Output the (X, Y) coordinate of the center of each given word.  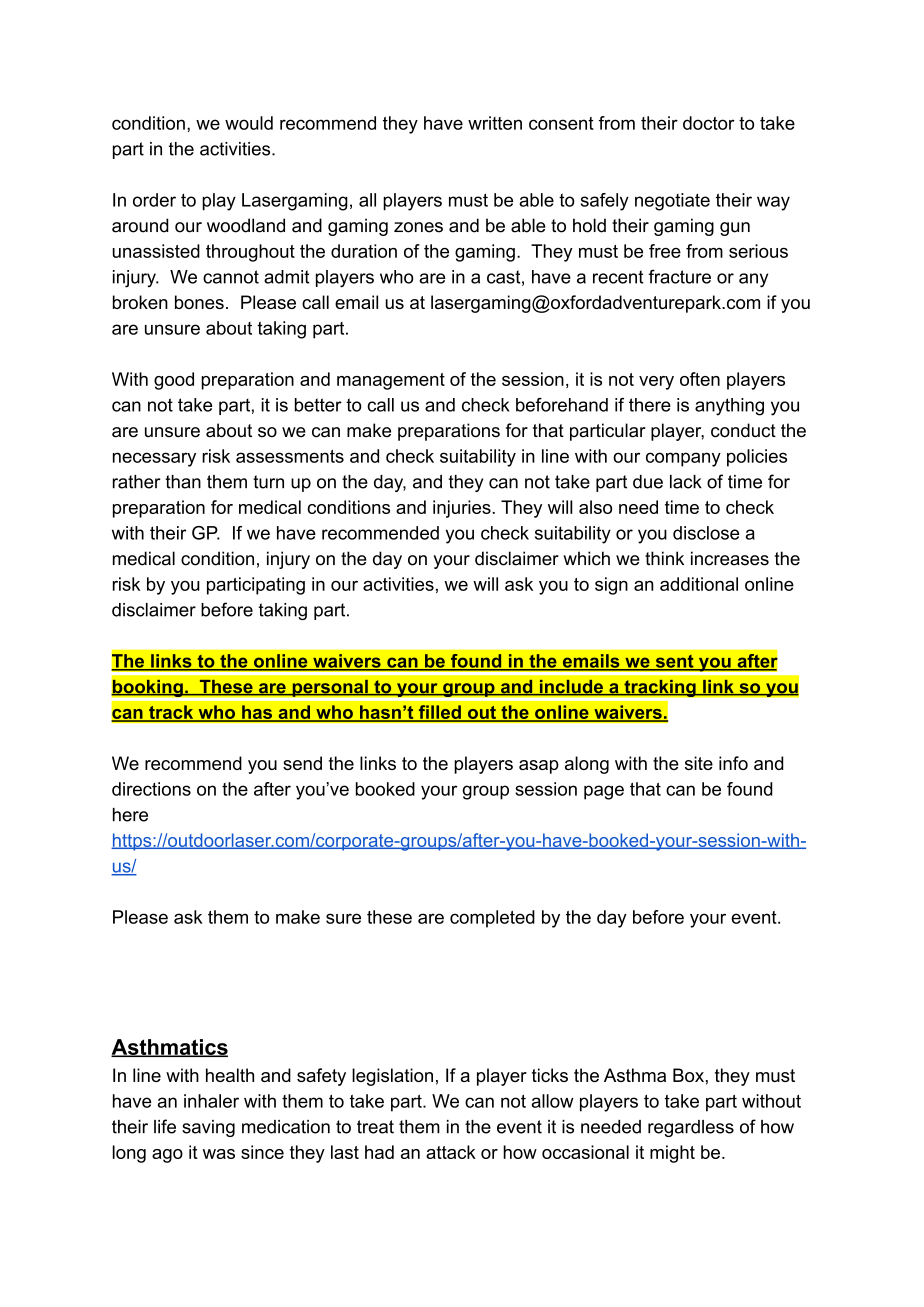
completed (492, 919)
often (700, 379)
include (571, 688)
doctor (709, 123)
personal (330, 688)
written (495, 123)
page (604, 792)
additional (699, 584)
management (391, 381)
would (249, 123)
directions (151, 789)
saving (208, 1128)
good (174, 381)
